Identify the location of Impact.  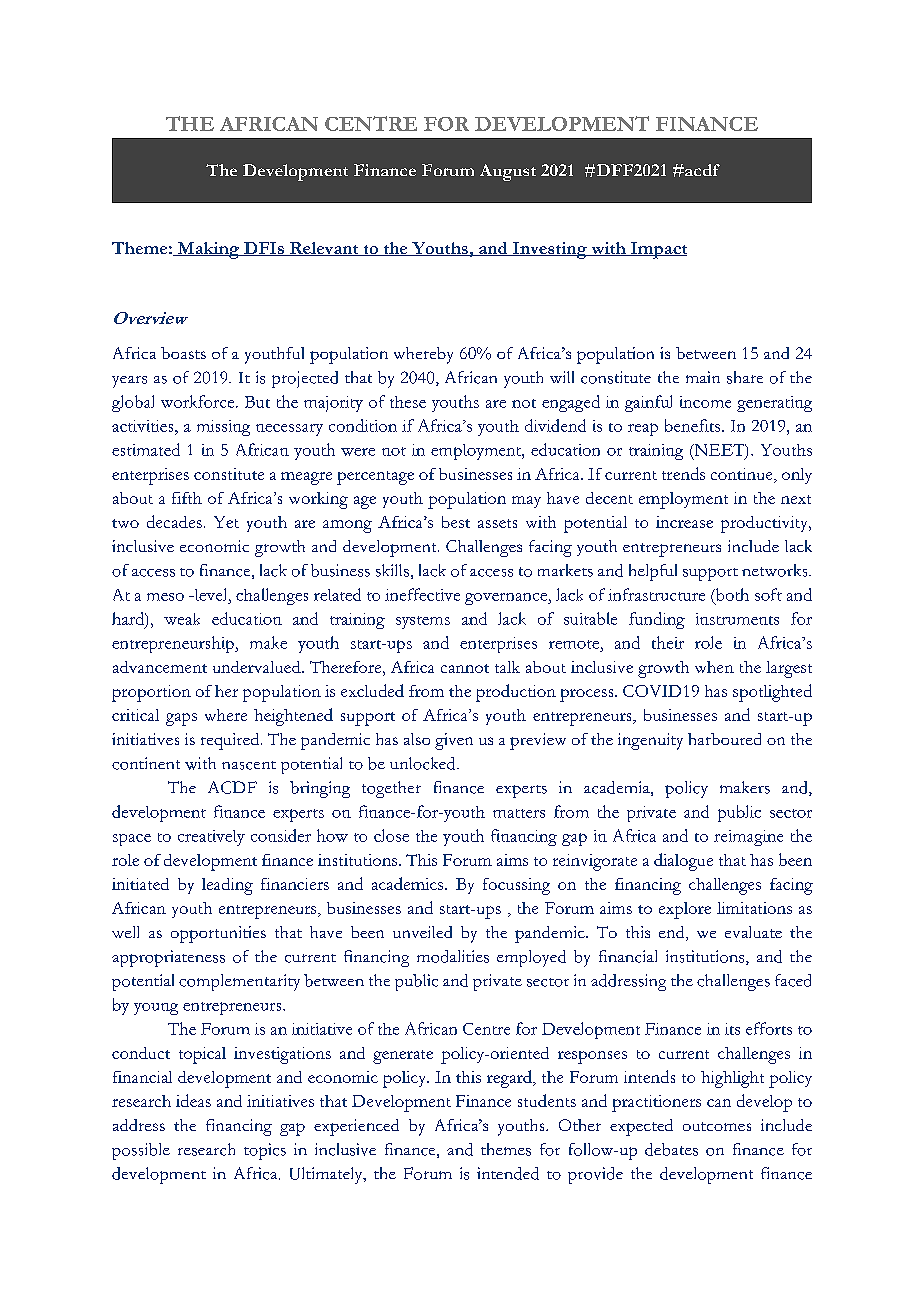
(658, 250).
